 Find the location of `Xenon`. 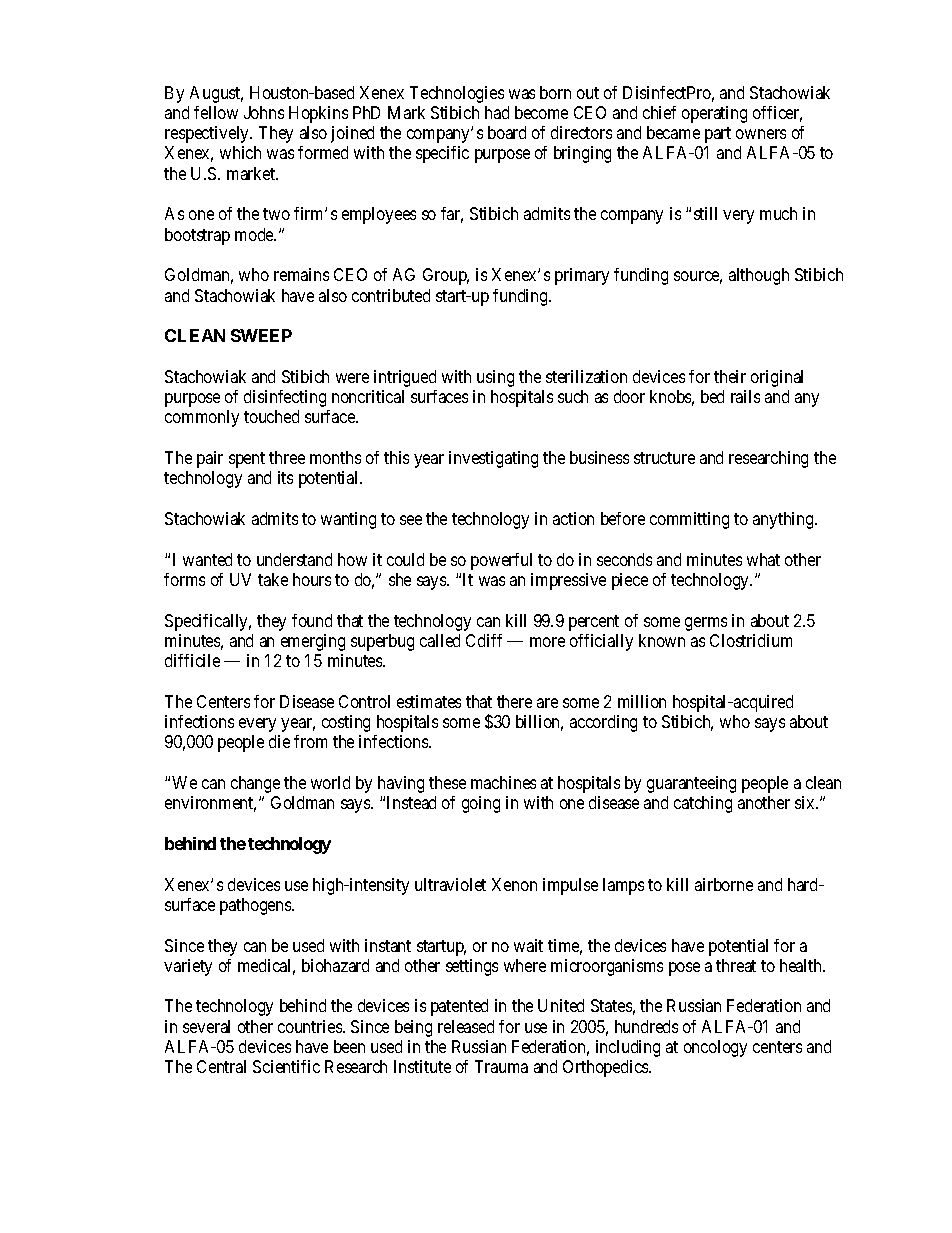

Xenon is located at coordinates (514, 884).
